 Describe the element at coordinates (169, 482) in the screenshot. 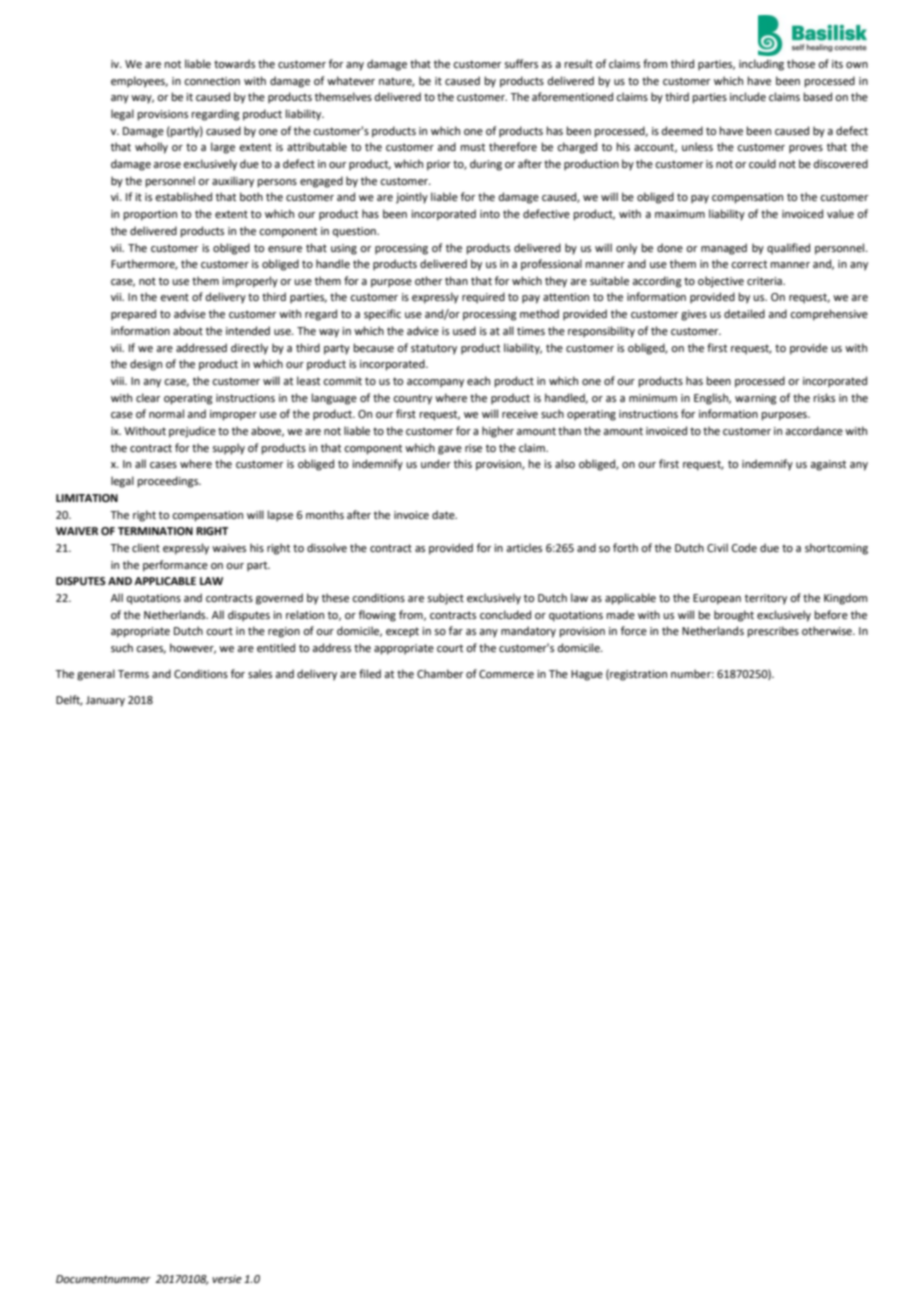

I see `proceedings` at that location.
